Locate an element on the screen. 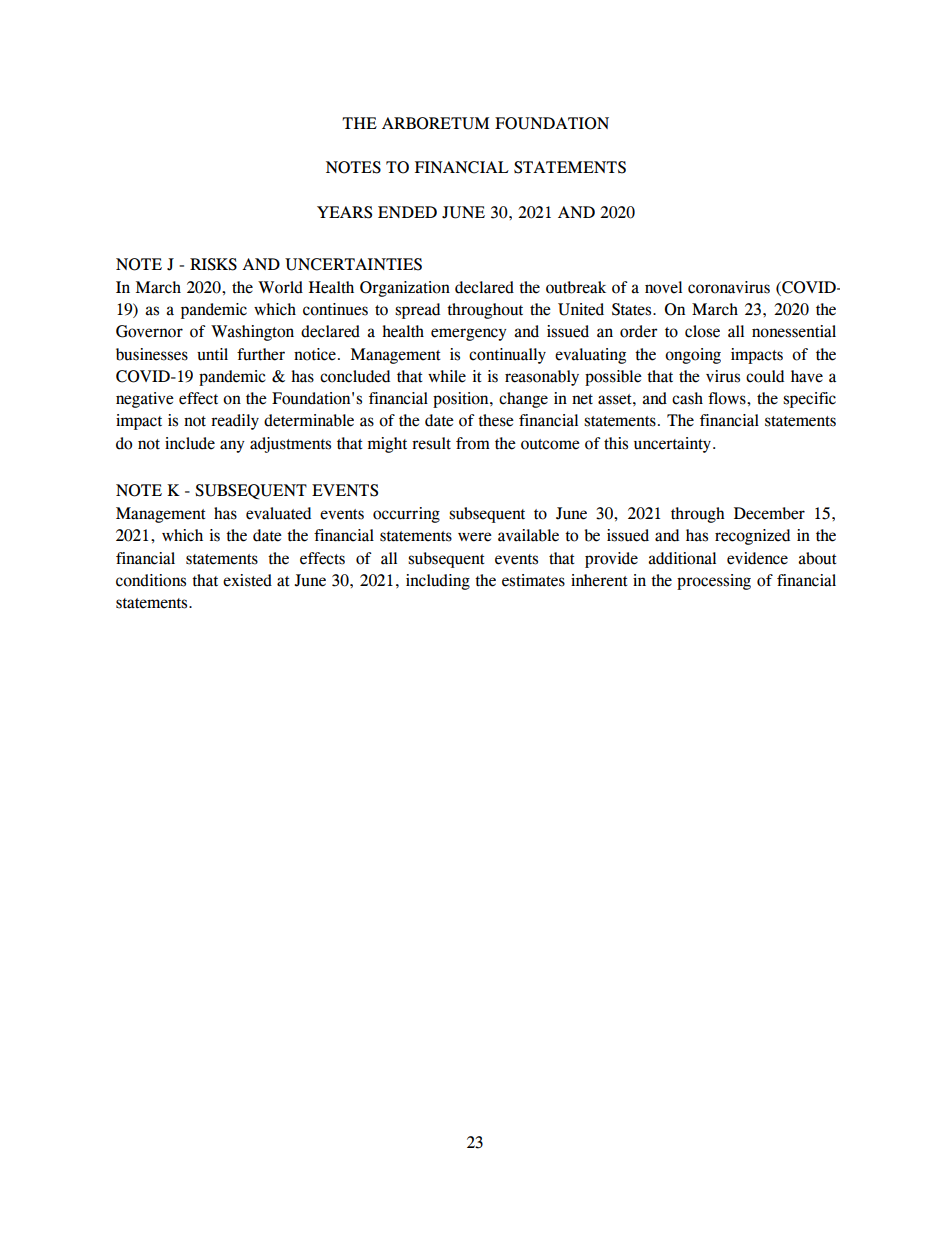 The height and width of the screenshot is (1233, 952). readily is located at coordinates (235, 422).
